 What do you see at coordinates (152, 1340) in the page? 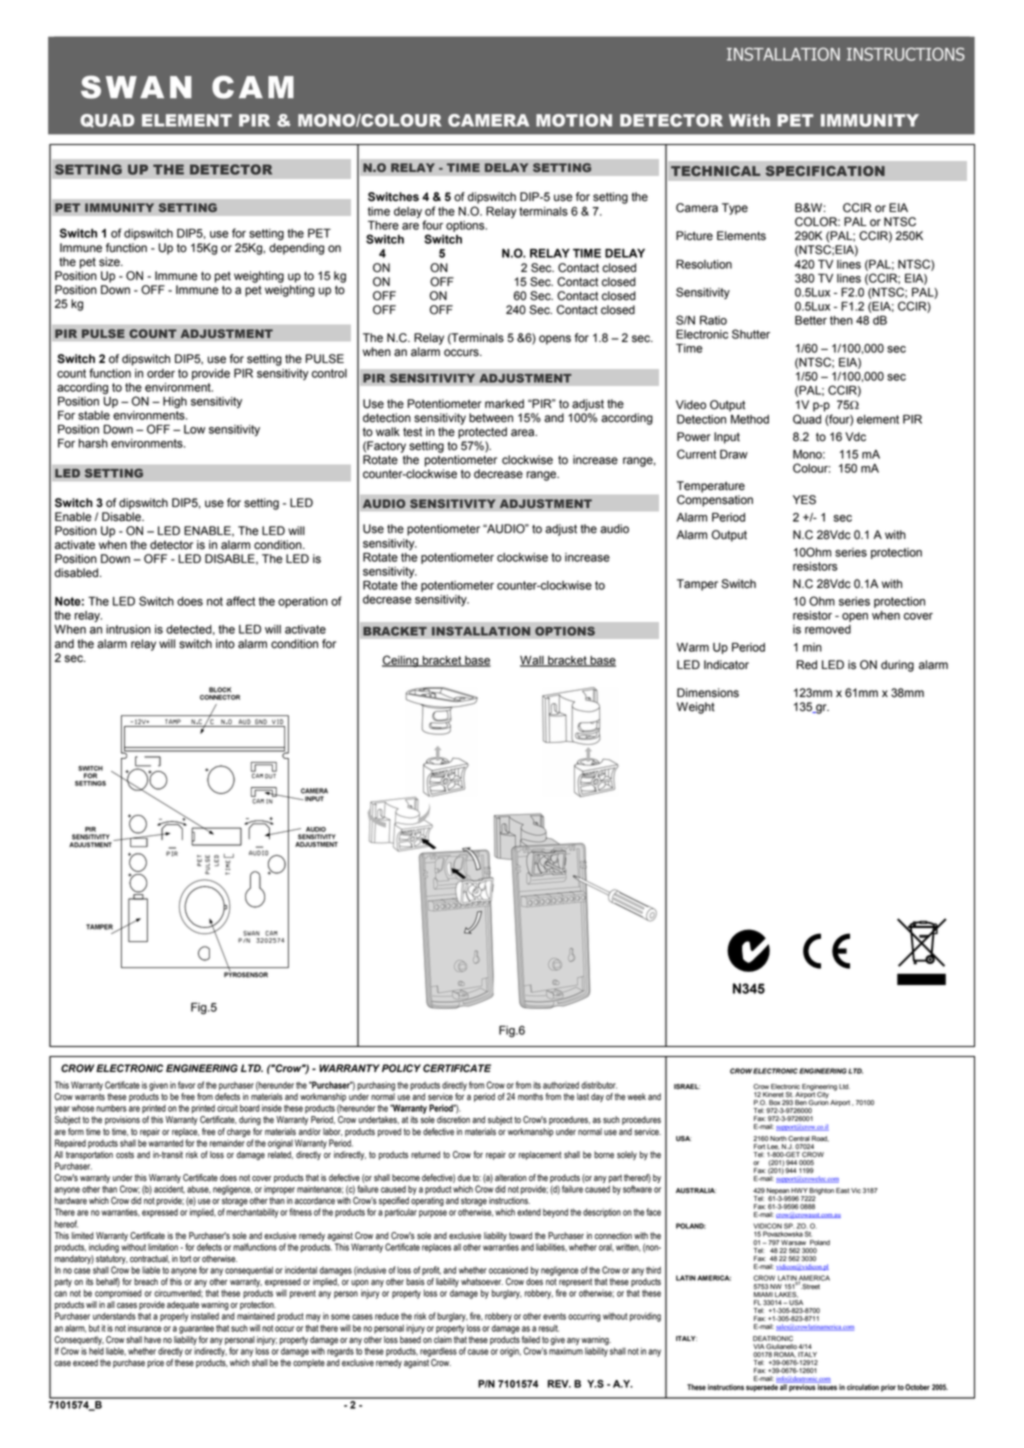
I see `have` at bounding box center [152, 1340].
